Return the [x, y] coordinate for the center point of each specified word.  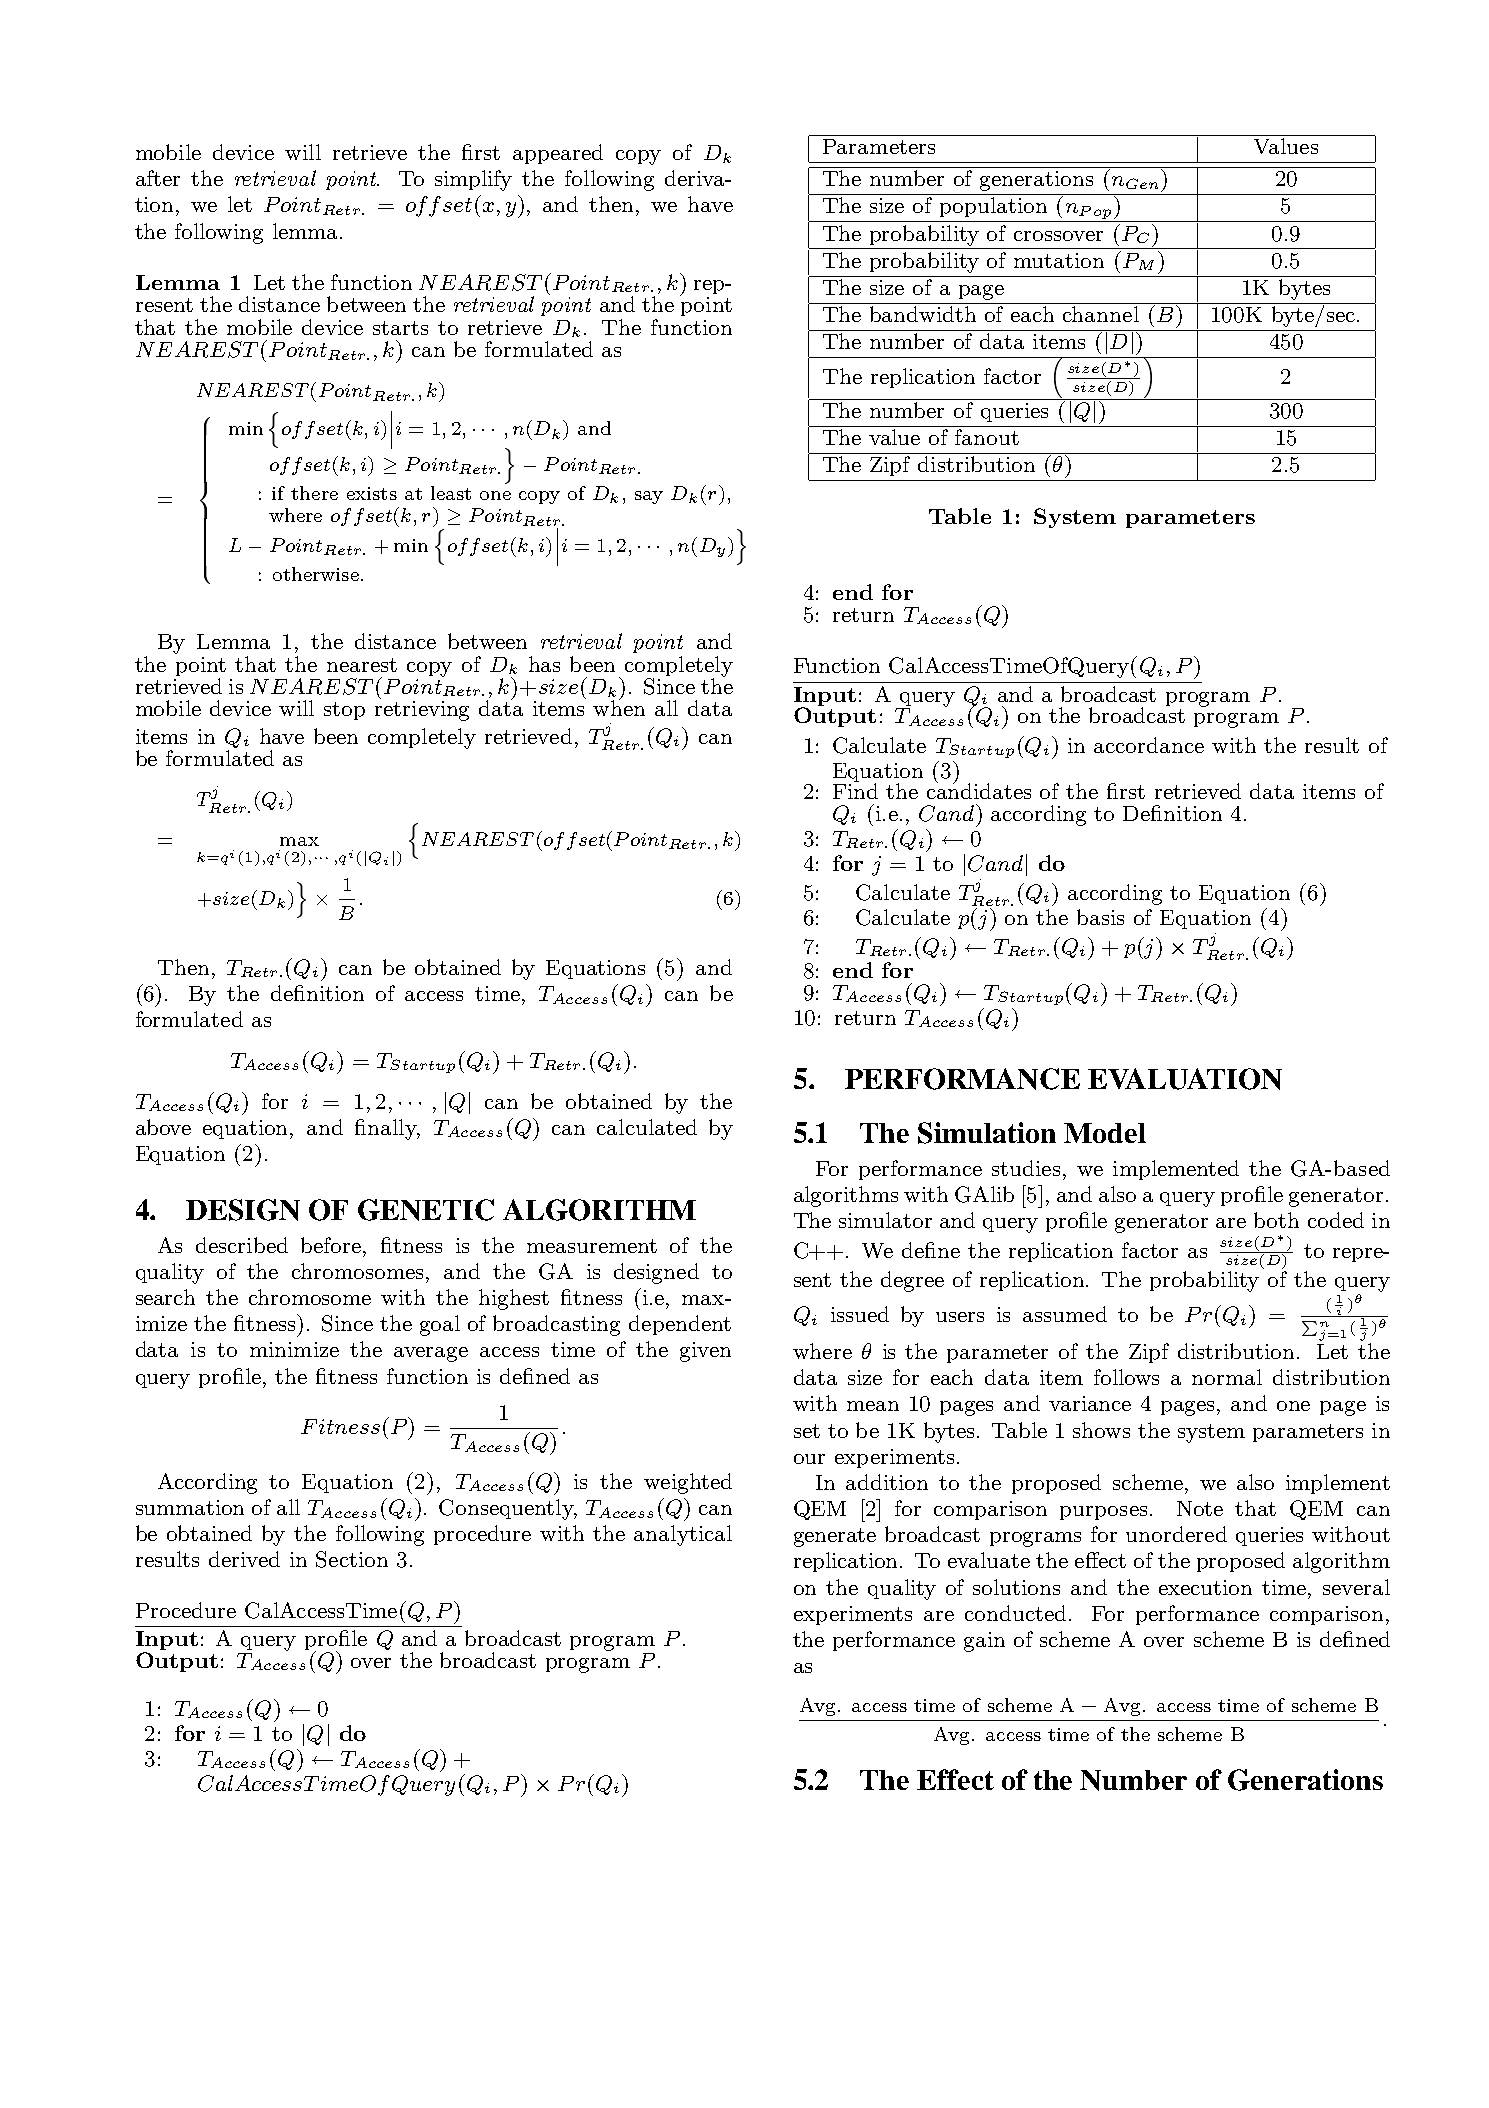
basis [1100, 917]
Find [855, 790]
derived [244, 1559]
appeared [558, 154]
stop [344, 711]
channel [1101, 314]
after [158, 178]
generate [835, 1537]
